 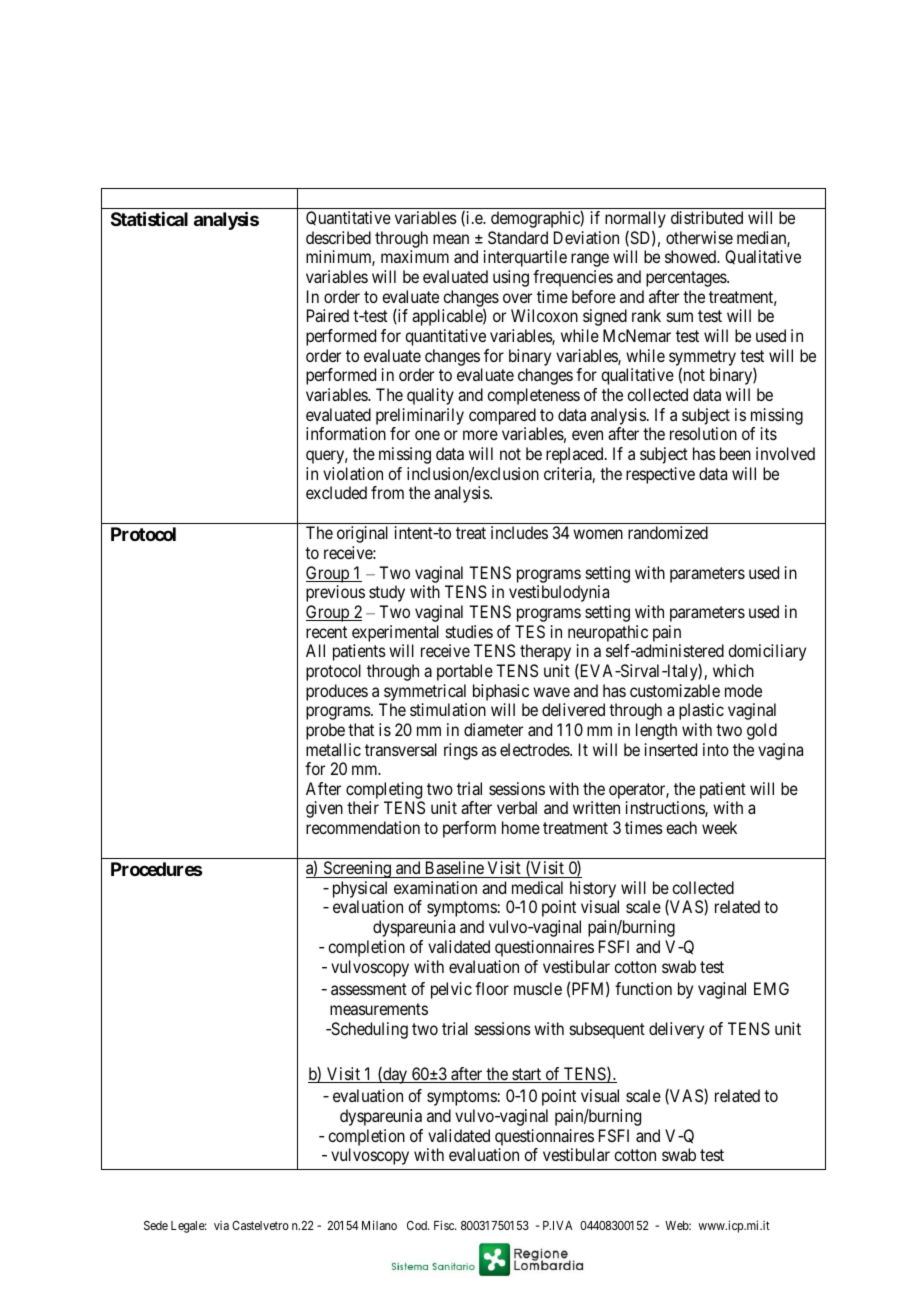 What do you see at coordinates (156, 1225) in the image?
I see `Sede` at bounding box center [156, 1225].
